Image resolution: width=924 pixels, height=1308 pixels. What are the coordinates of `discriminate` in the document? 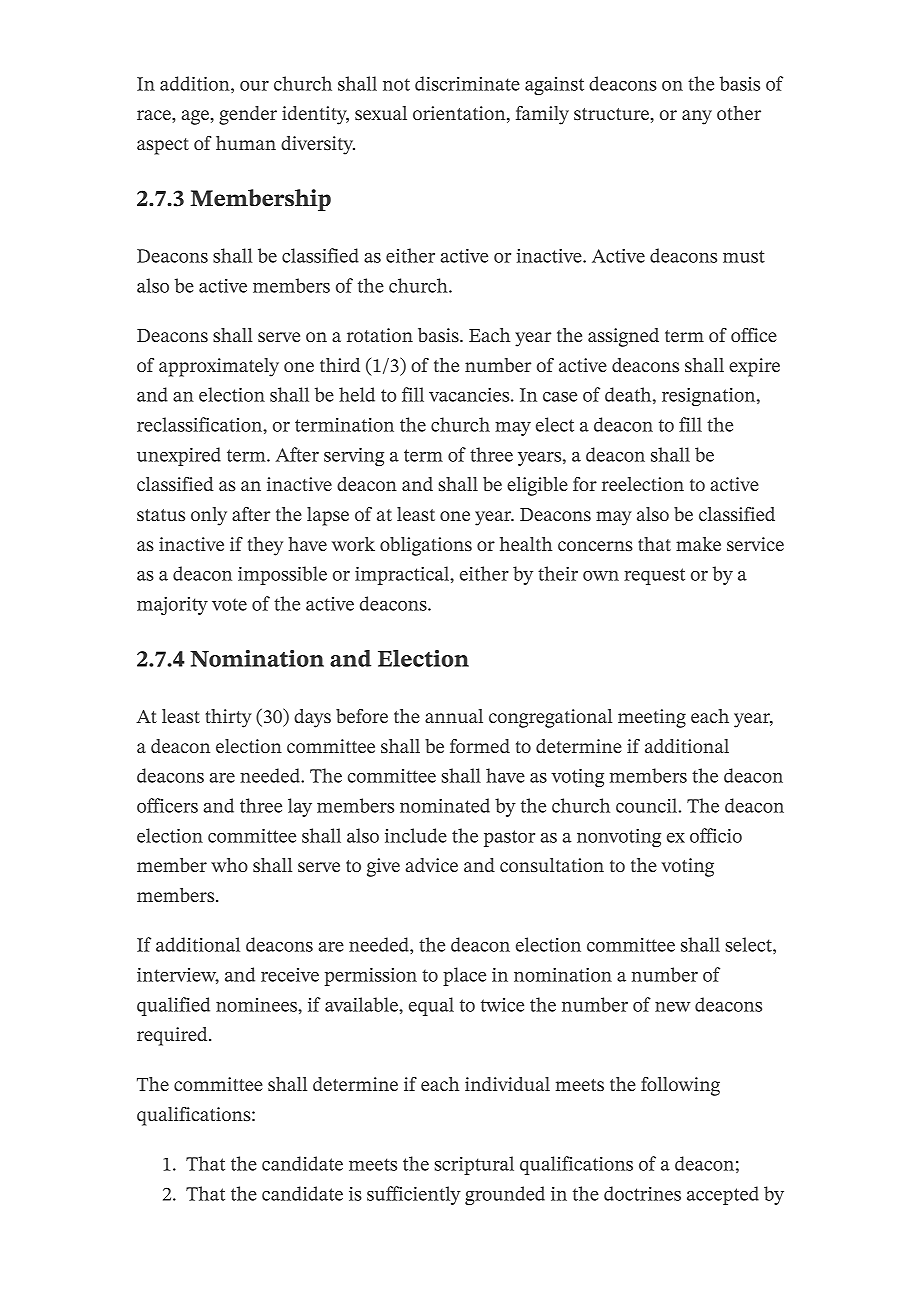 It's located at (467, 83).
